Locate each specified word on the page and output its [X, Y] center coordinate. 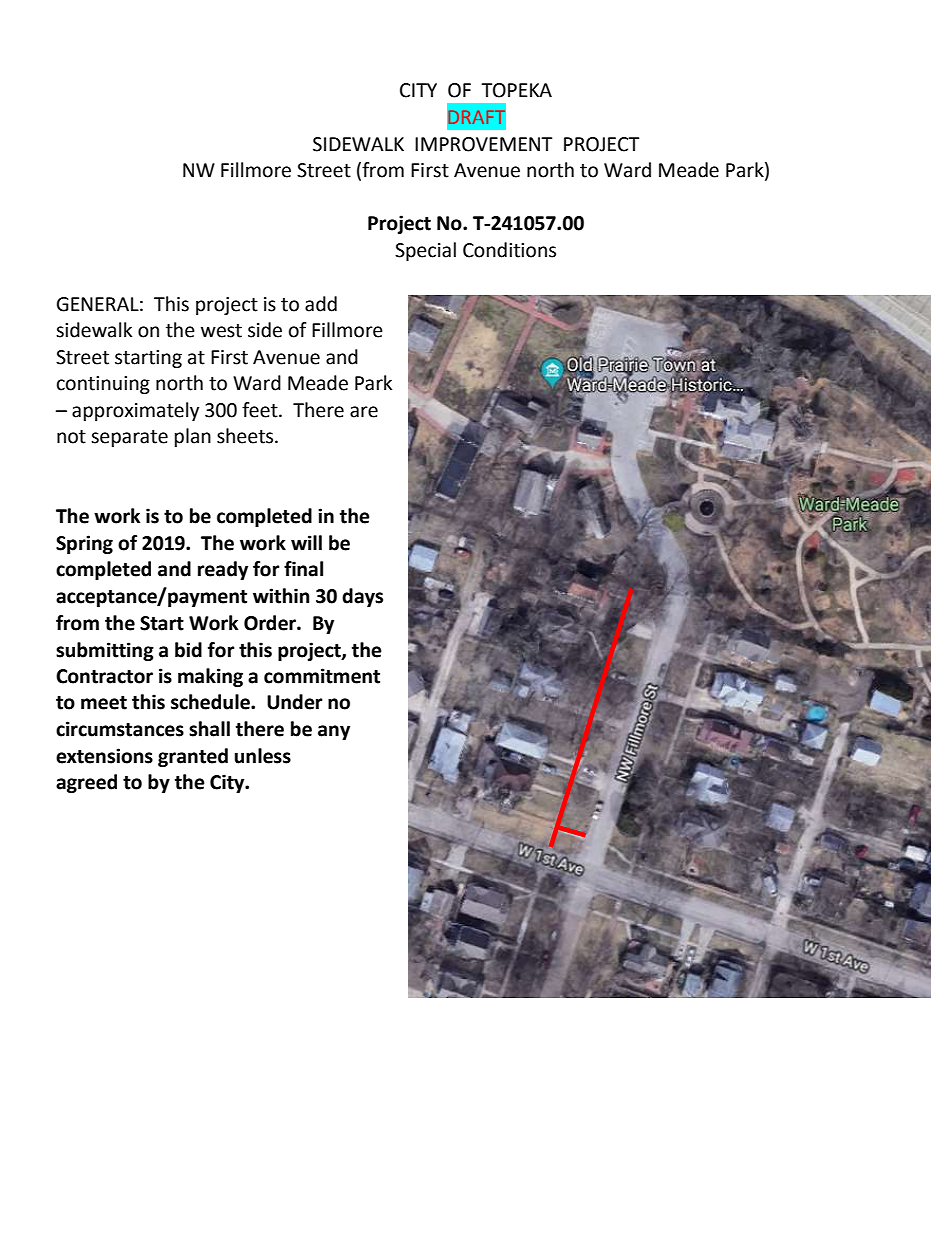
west [221, 331]
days [362, 597]
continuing [103, 385]
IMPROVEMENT [483, 144]
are [364, 412]
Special [425, 251]
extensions [104, 756]
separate [129, 438]
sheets [246, 436]
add [321, 304]
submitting [105, 651]
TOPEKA [516, 90]
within [281, 596]
